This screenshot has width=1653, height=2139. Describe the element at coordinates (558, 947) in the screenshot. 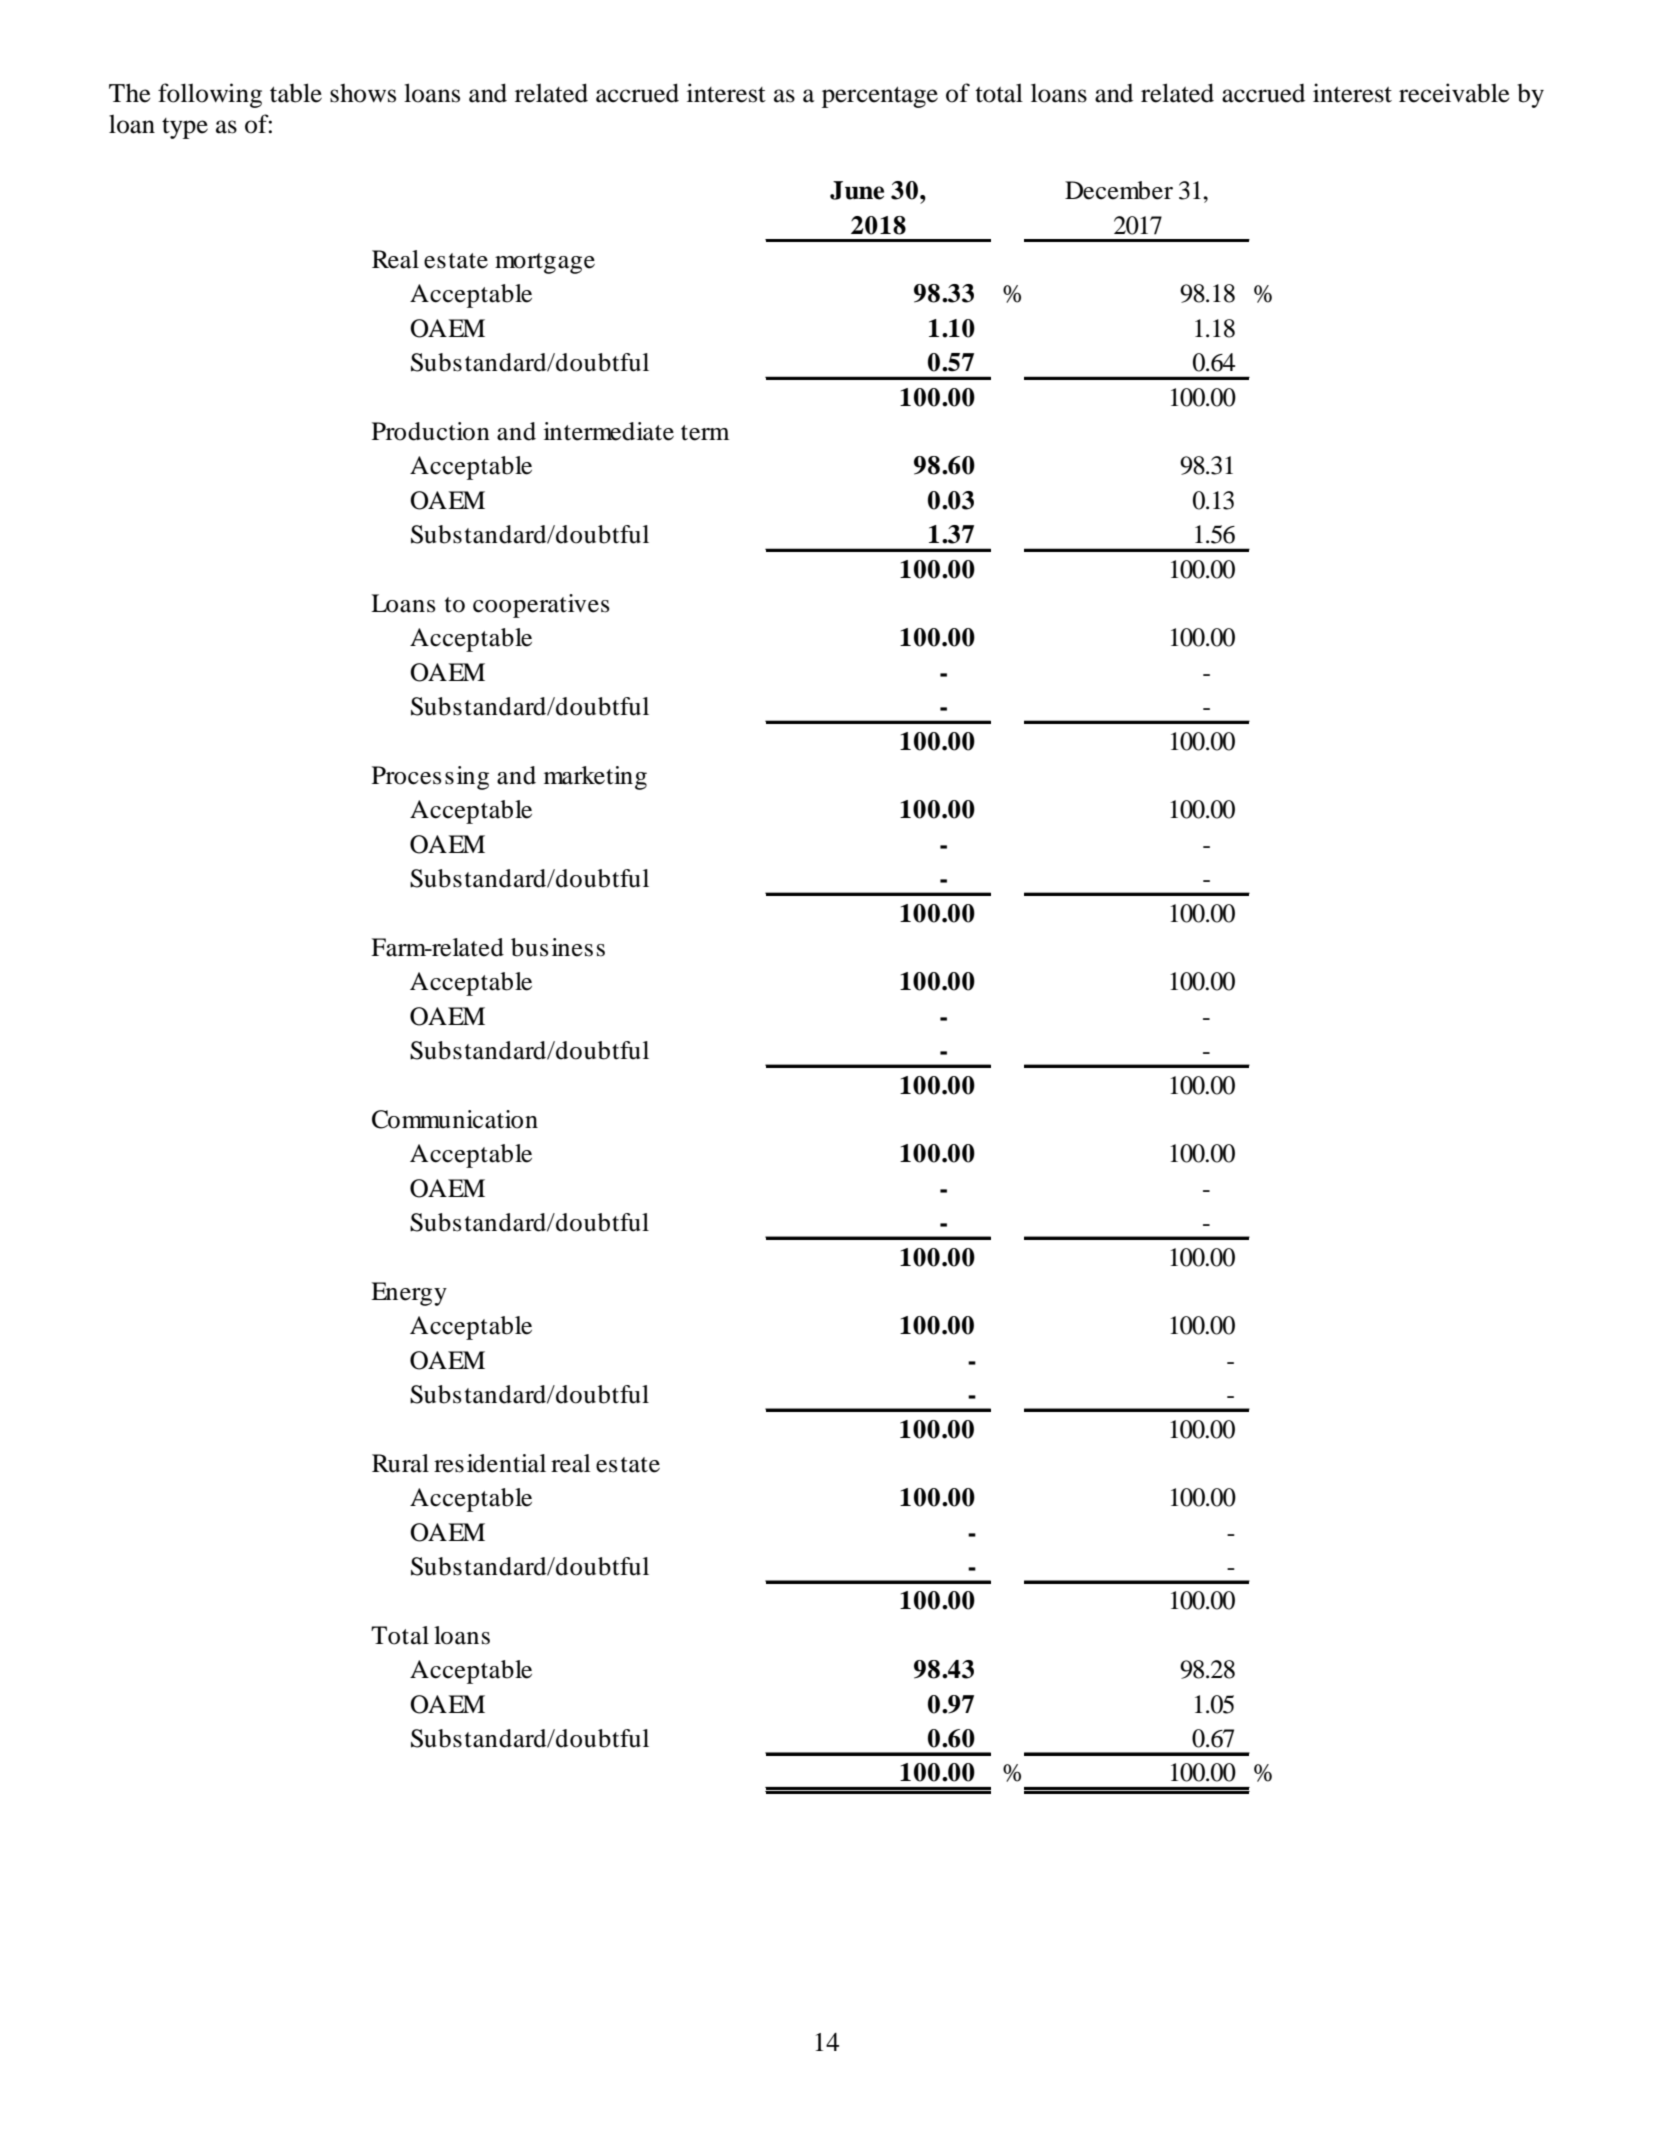

I see `business` at that location.
